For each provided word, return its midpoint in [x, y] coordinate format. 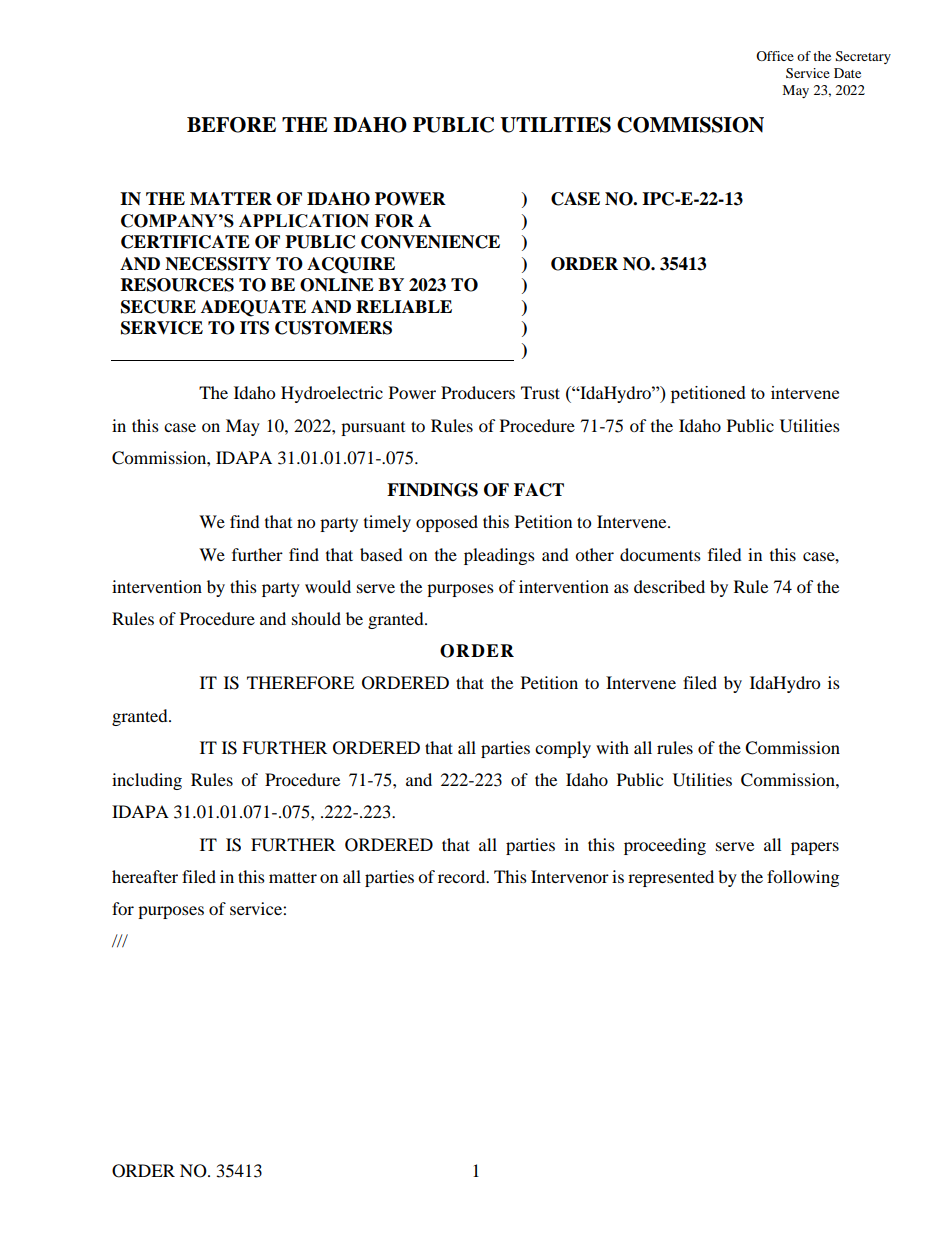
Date [847, 73]
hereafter [145, 876]
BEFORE [231, 125]
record [463, 876]
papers [815, 848]
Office [775, 56]
